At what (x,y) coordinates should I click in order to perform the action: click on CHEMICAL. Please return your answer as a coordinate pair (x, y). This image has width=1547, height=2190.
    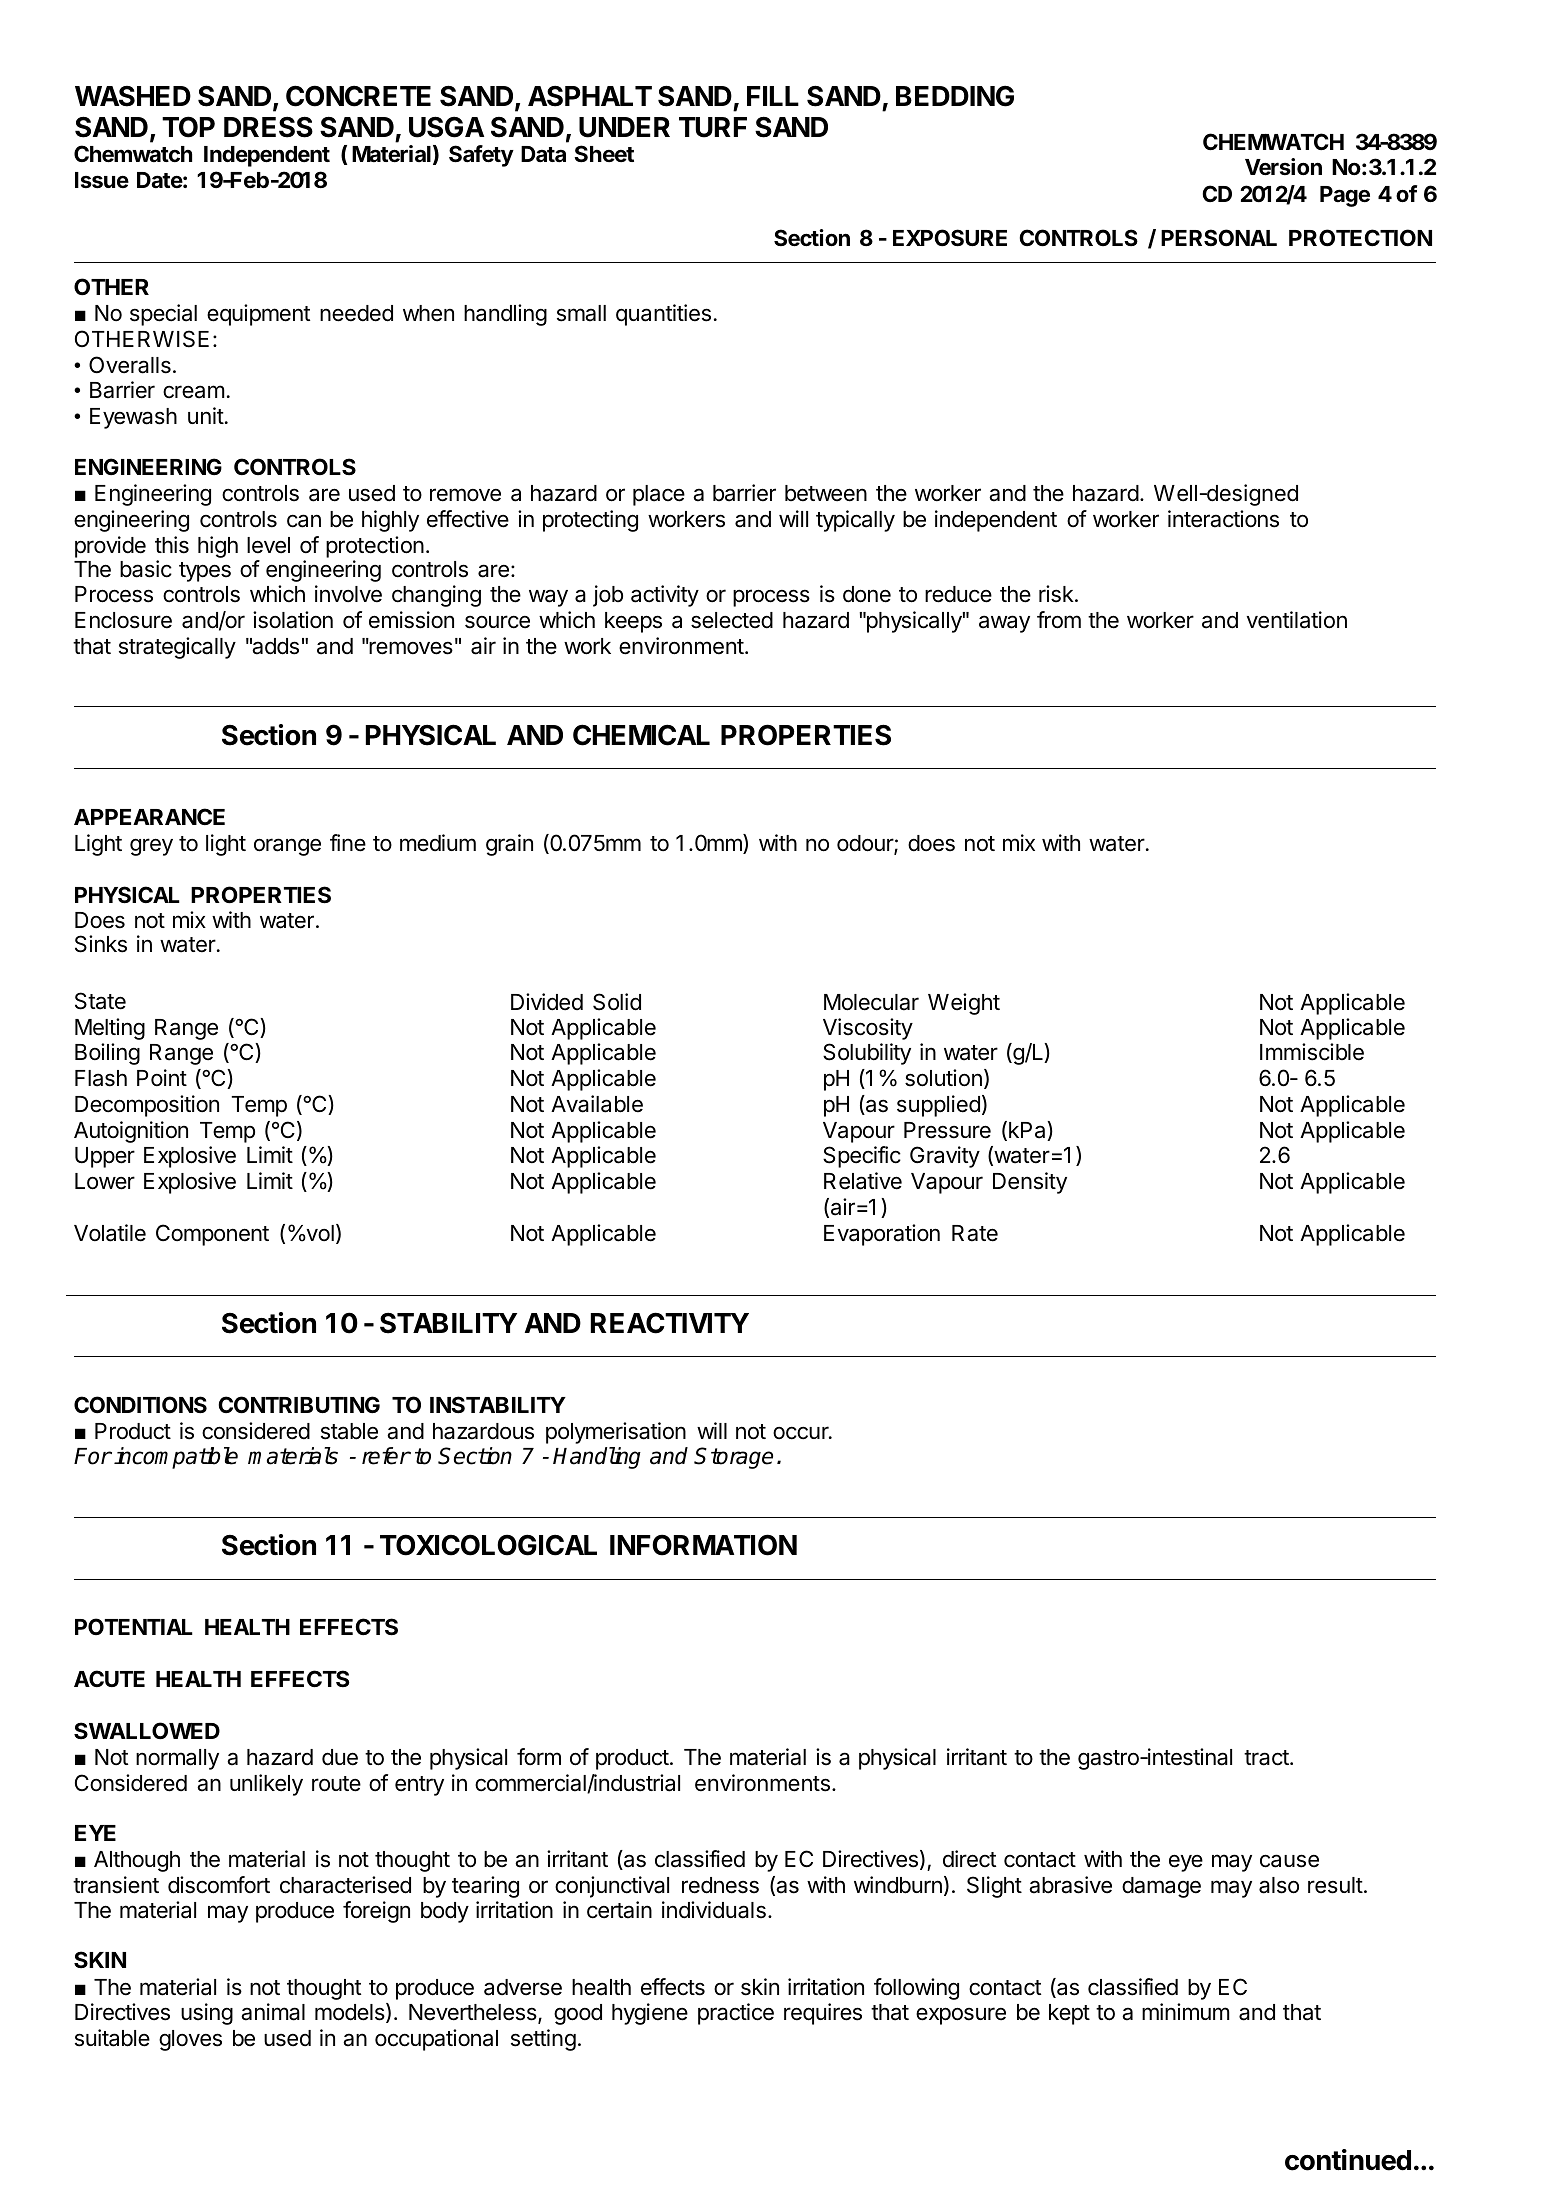
    Looking at the image, I should click on (641, 735).
